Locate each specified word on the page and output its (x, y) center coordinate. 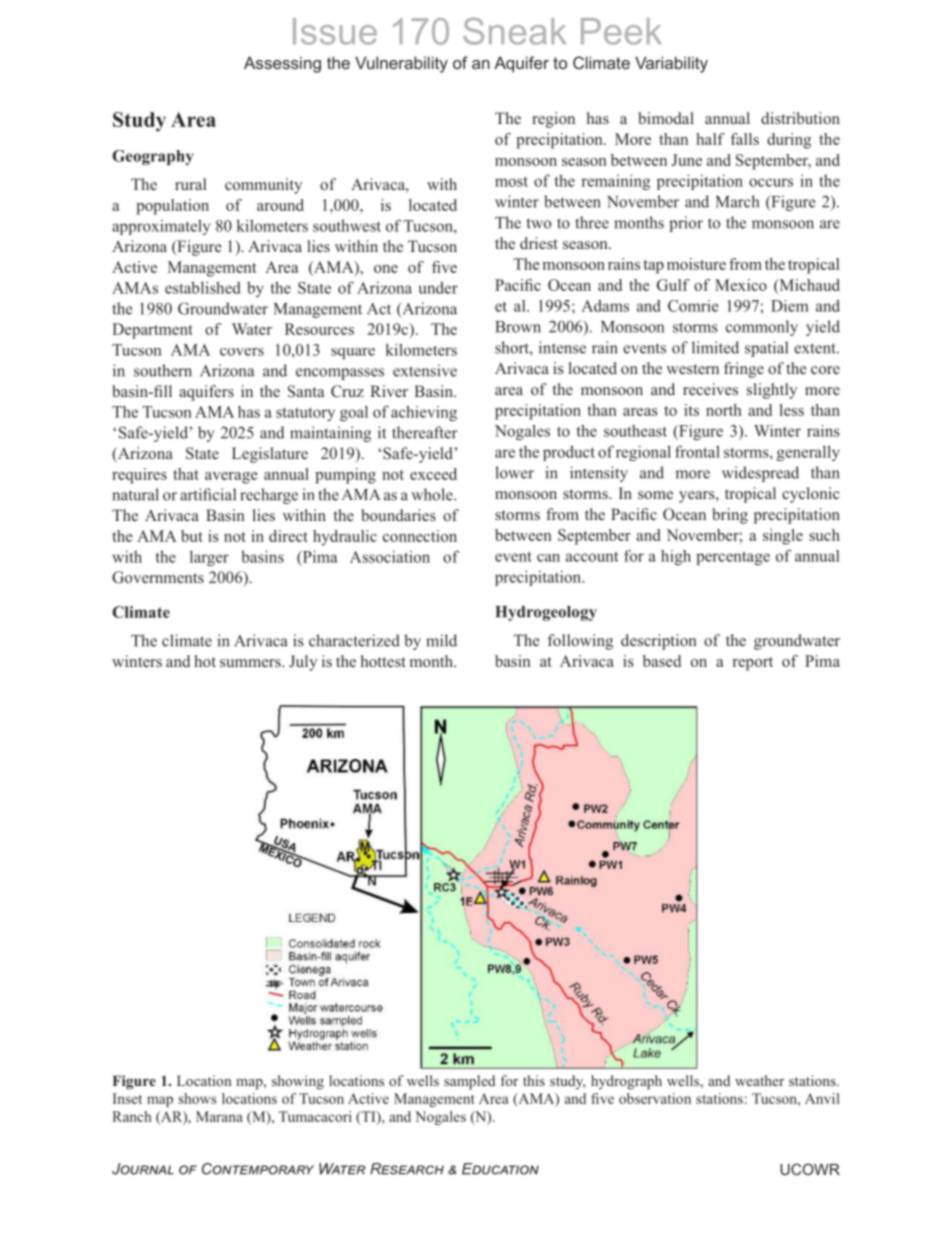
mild (441, 640)
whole (433, 494)
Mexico (741, 285)
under (438, 287)
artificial (208, 494)
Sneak (514, 31)
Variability (671, 64)
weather (759, 1080)
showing (298, 1082)
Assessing (282, 64)
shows (197, 1098)
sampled (469, 1082)
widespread (760, 474)
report (753, 664)
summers (251, 663)
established (203, 287)
